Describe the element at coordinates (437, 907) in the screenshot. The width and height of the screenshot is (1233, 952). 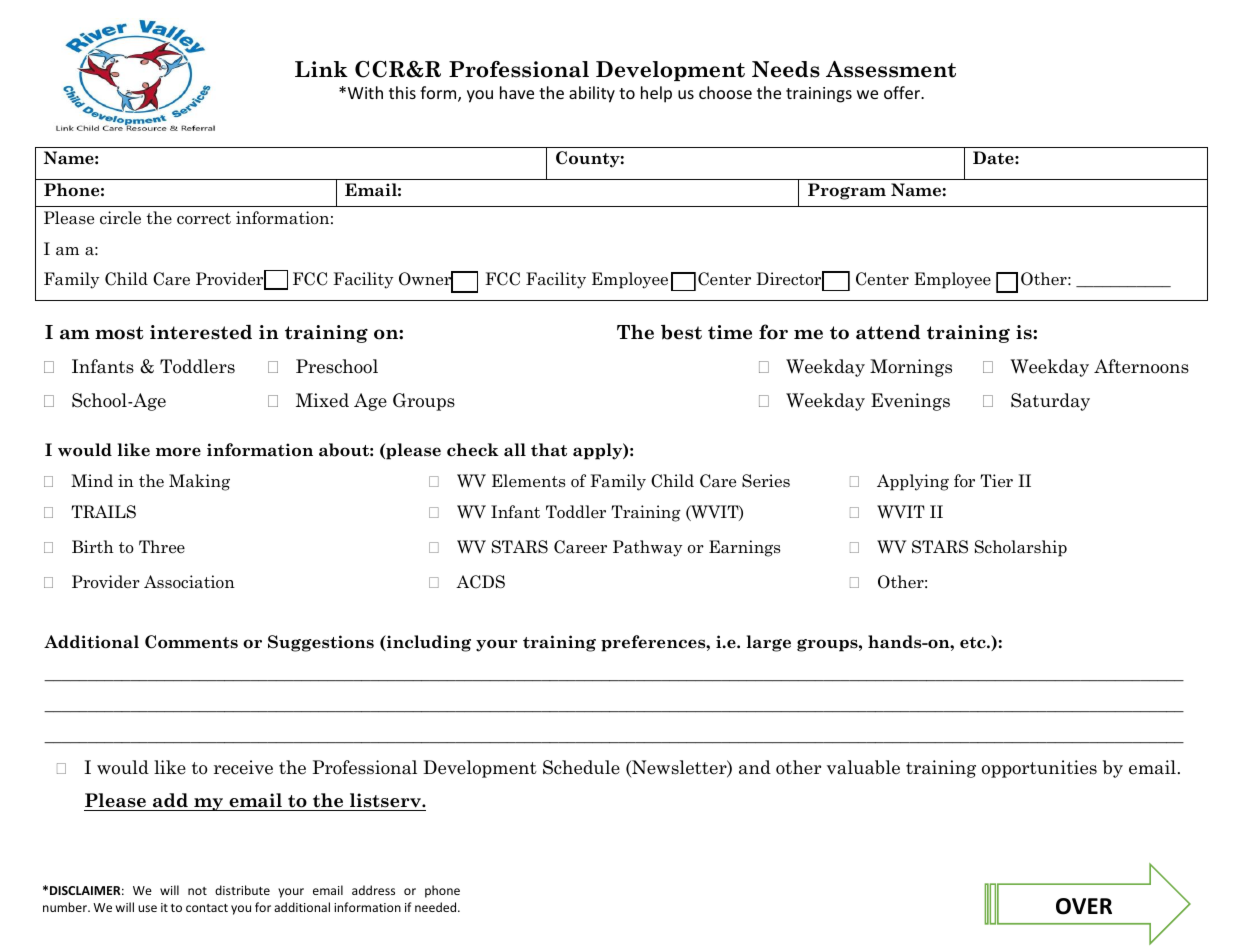
I see `needed` at that location.
